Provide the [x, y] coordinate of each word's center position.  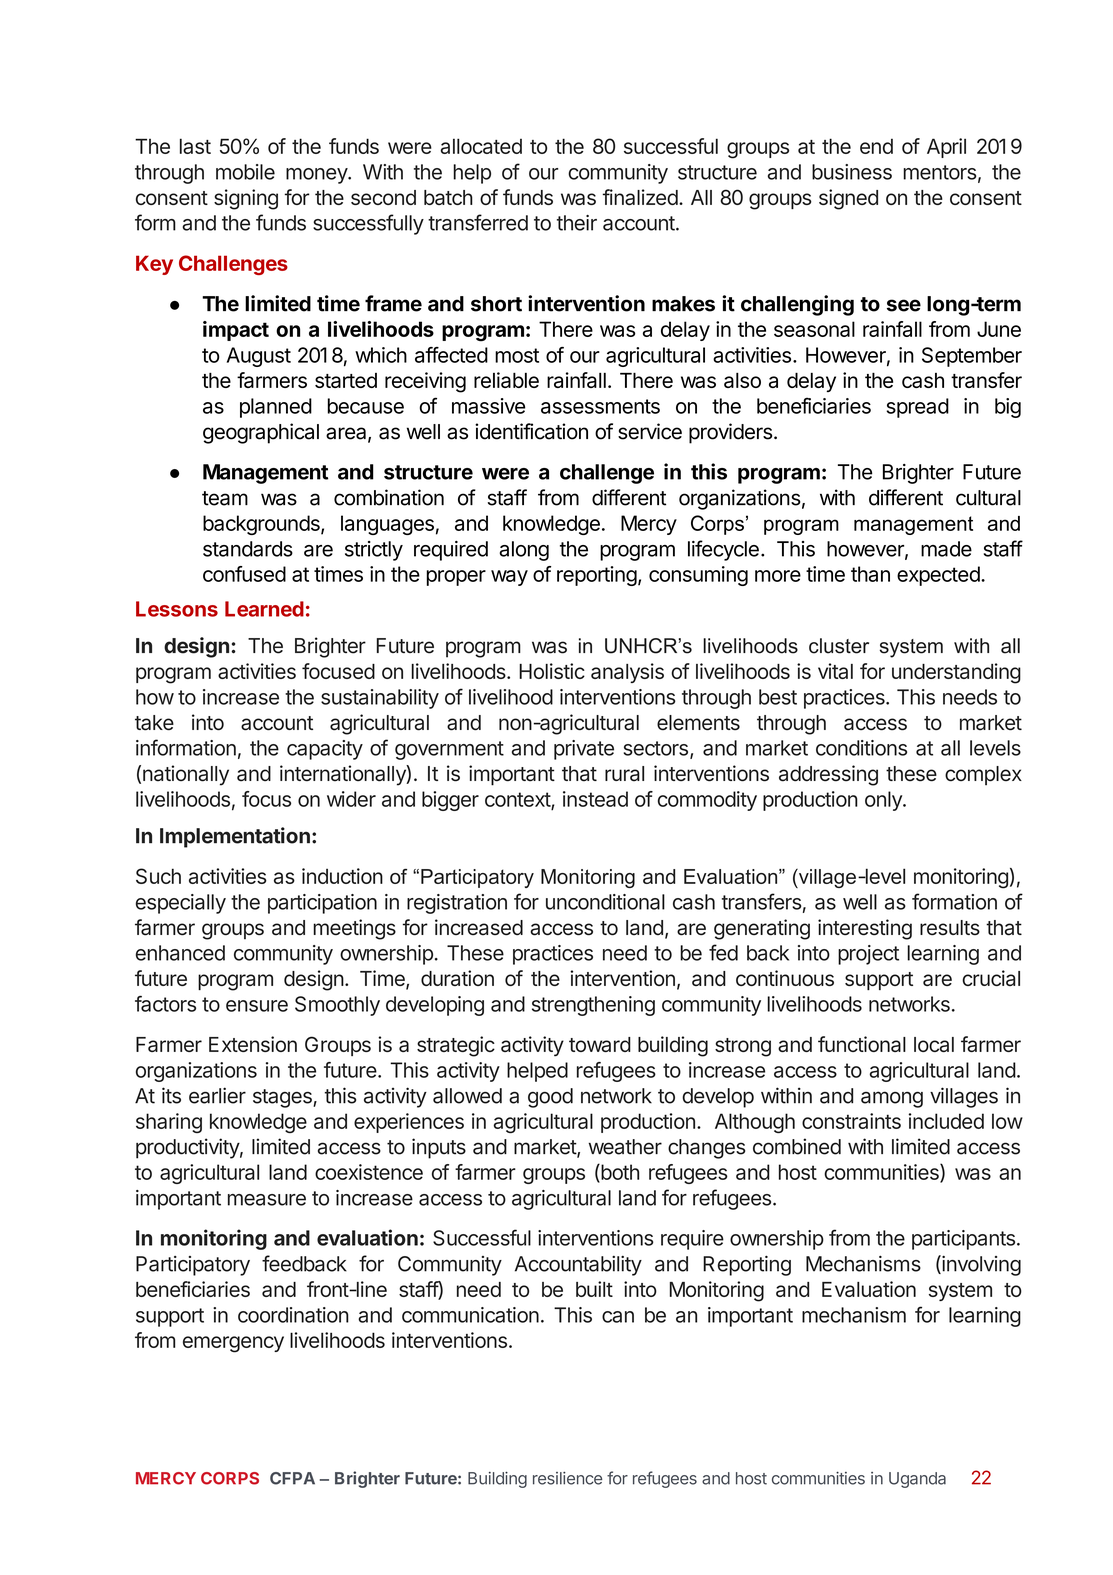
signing [246, 199]
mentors [940, 172]
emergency [233, 1344]
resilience [567, 1478]
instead [595, 799]
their [577, 223]
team [225, 498]
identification [531, 431]
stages [283, 1098]
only [884, 801]
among [892, 1099]
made [946, 549]
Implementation [235, 837]
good [550, 1098]
